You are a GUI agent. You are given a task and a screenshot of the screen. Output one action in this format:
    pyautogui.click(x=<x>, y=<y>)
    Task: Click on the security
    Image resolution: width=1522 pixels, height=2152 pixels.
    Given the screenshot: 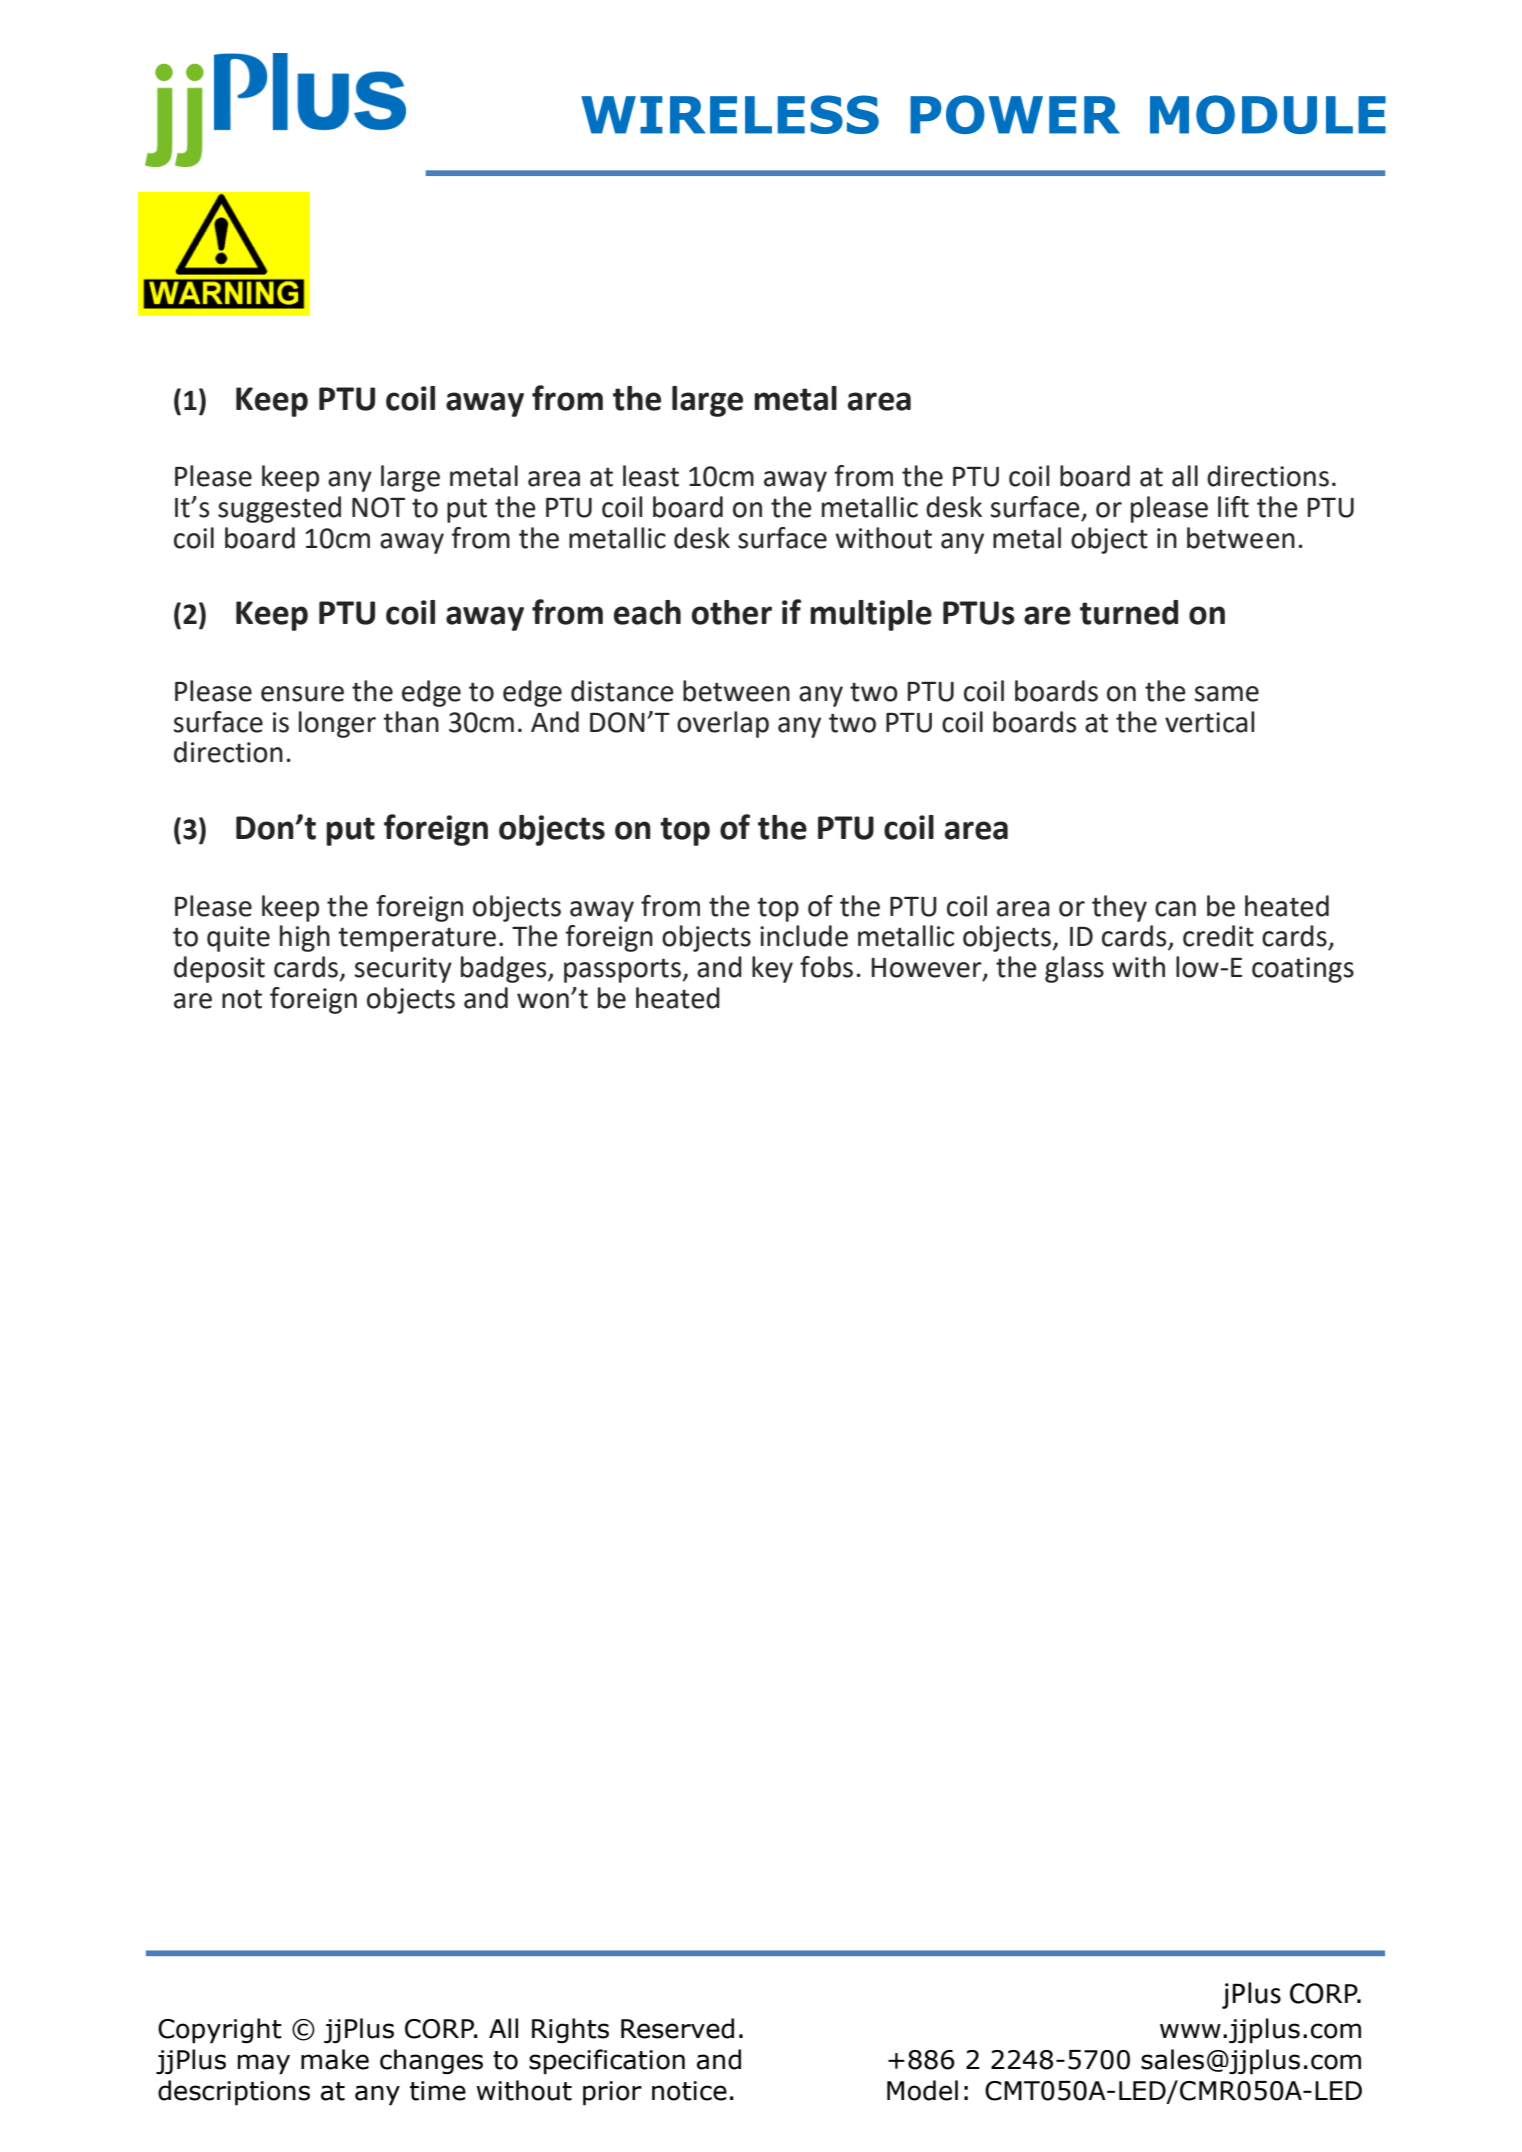 What is the action you would take?
    pyautogui.click(x=403, y=970)
